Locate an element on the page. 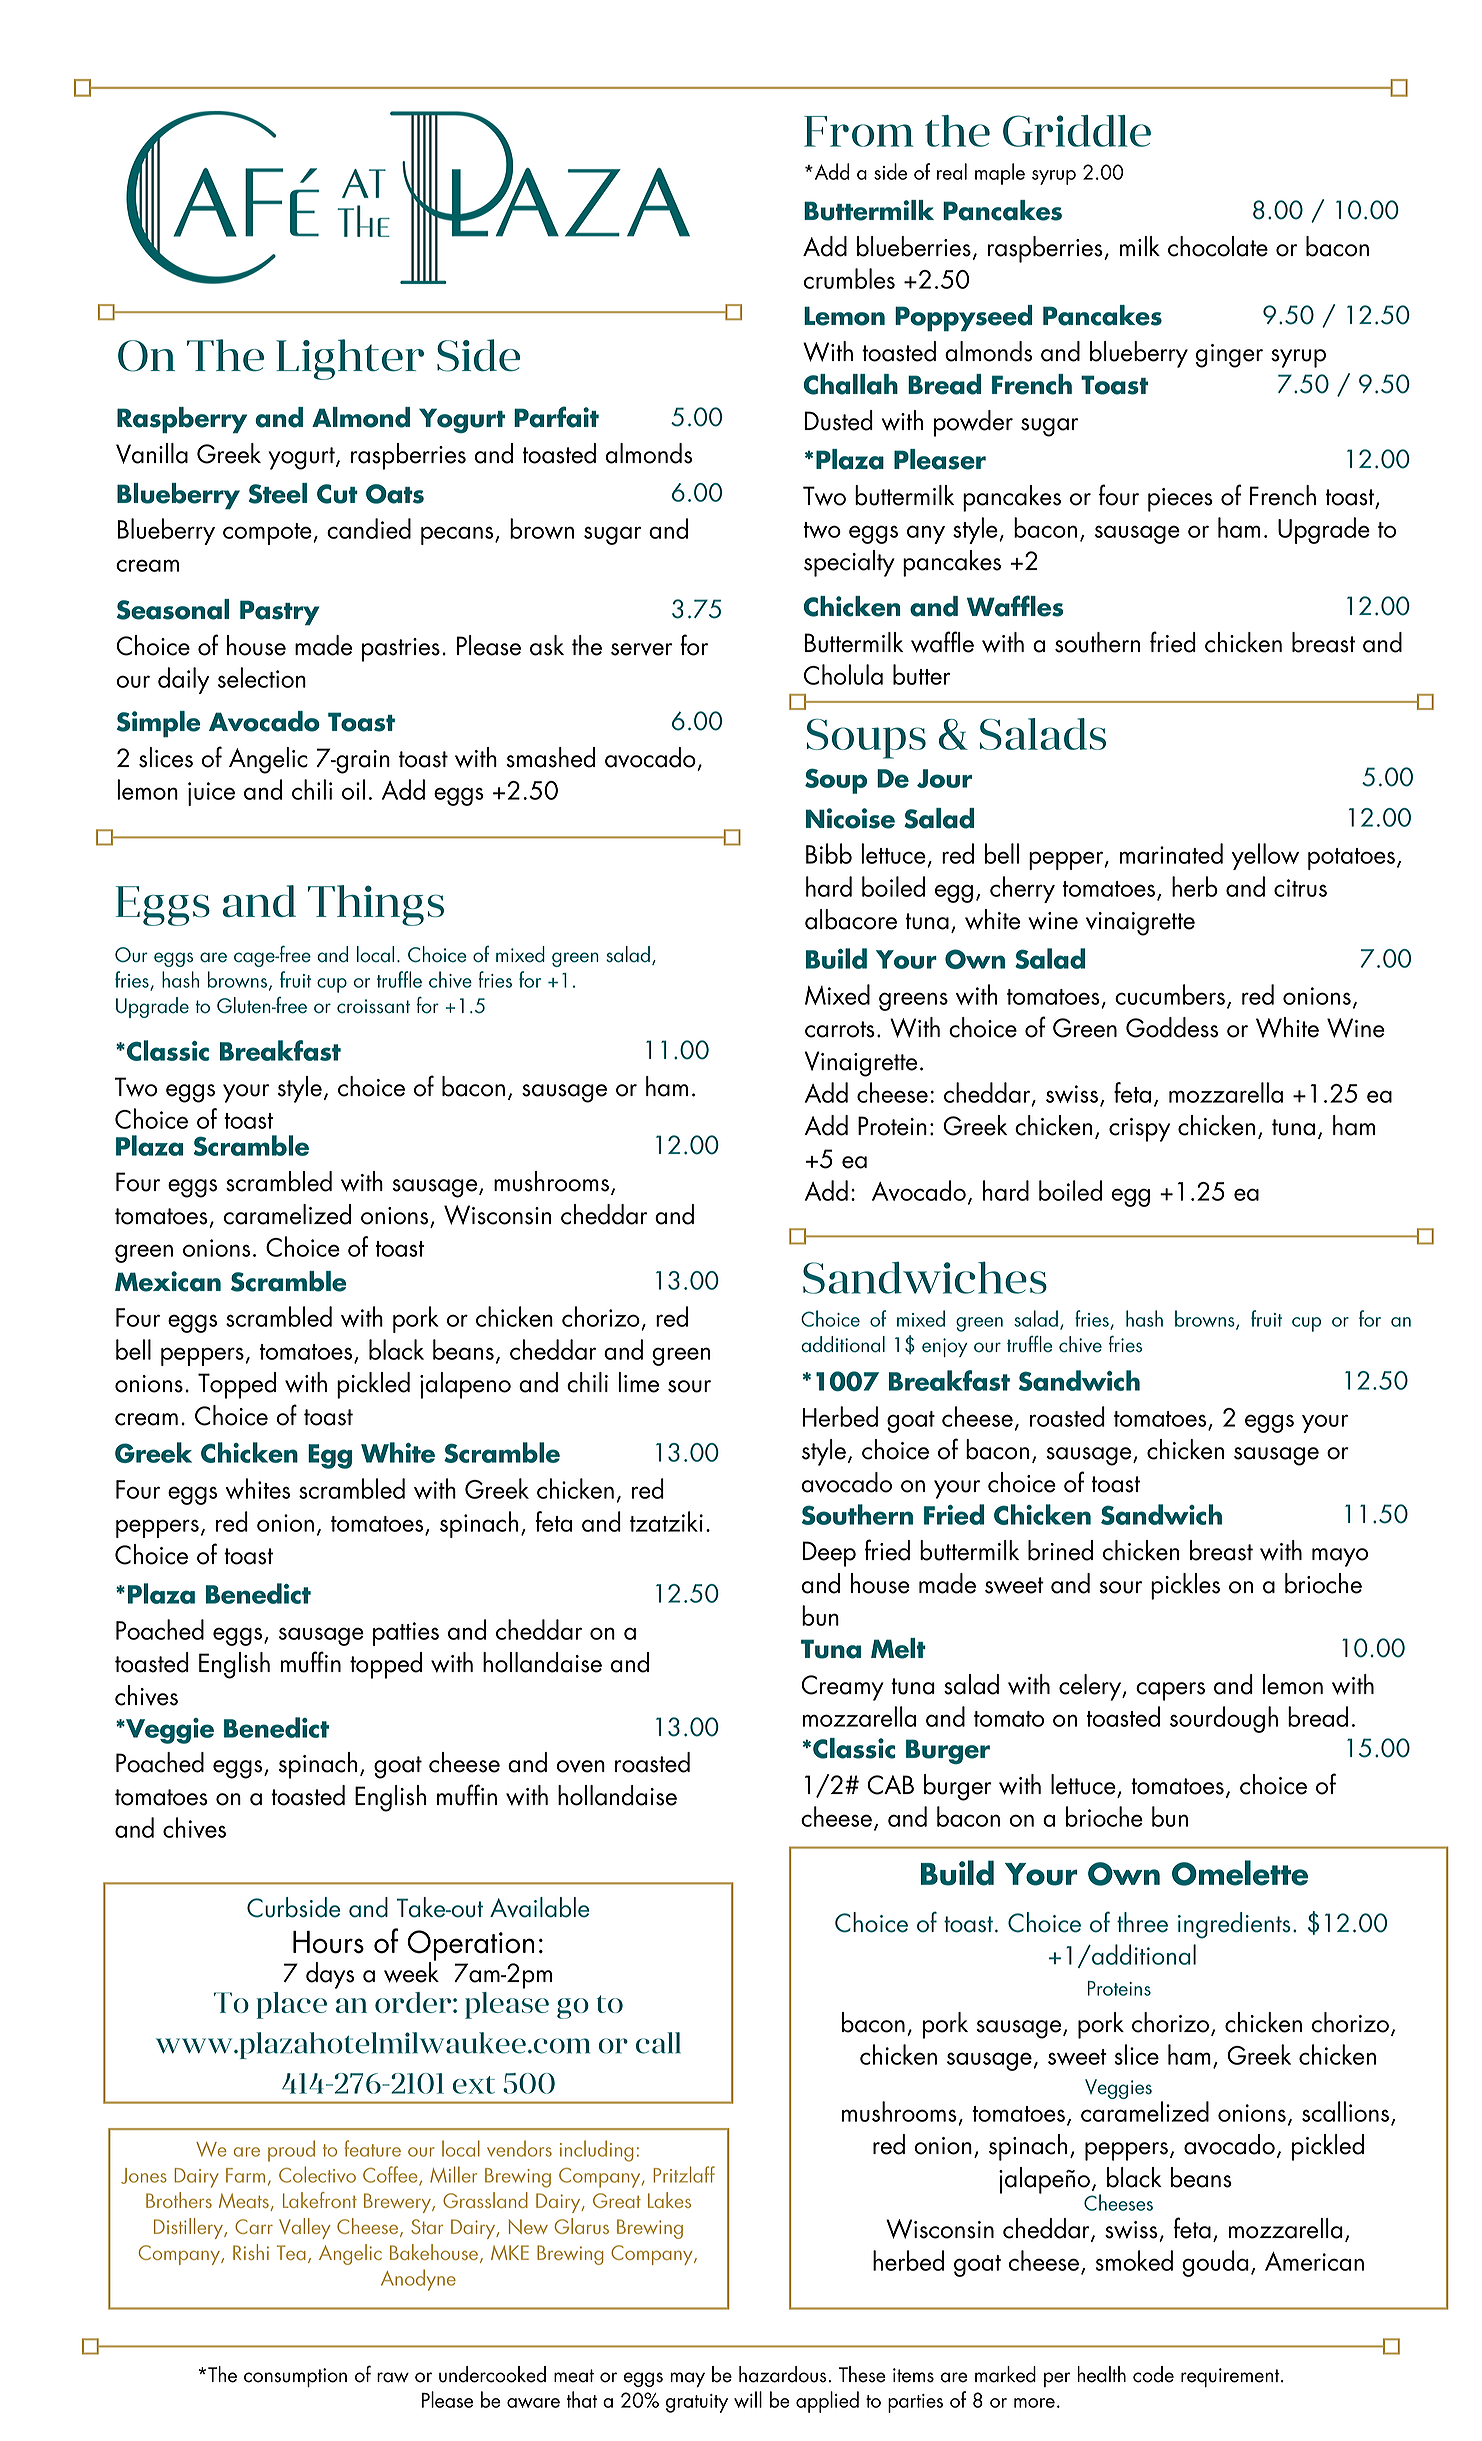 The image size is (1482, 2441). patties is located at coordinates (406, 1634).
